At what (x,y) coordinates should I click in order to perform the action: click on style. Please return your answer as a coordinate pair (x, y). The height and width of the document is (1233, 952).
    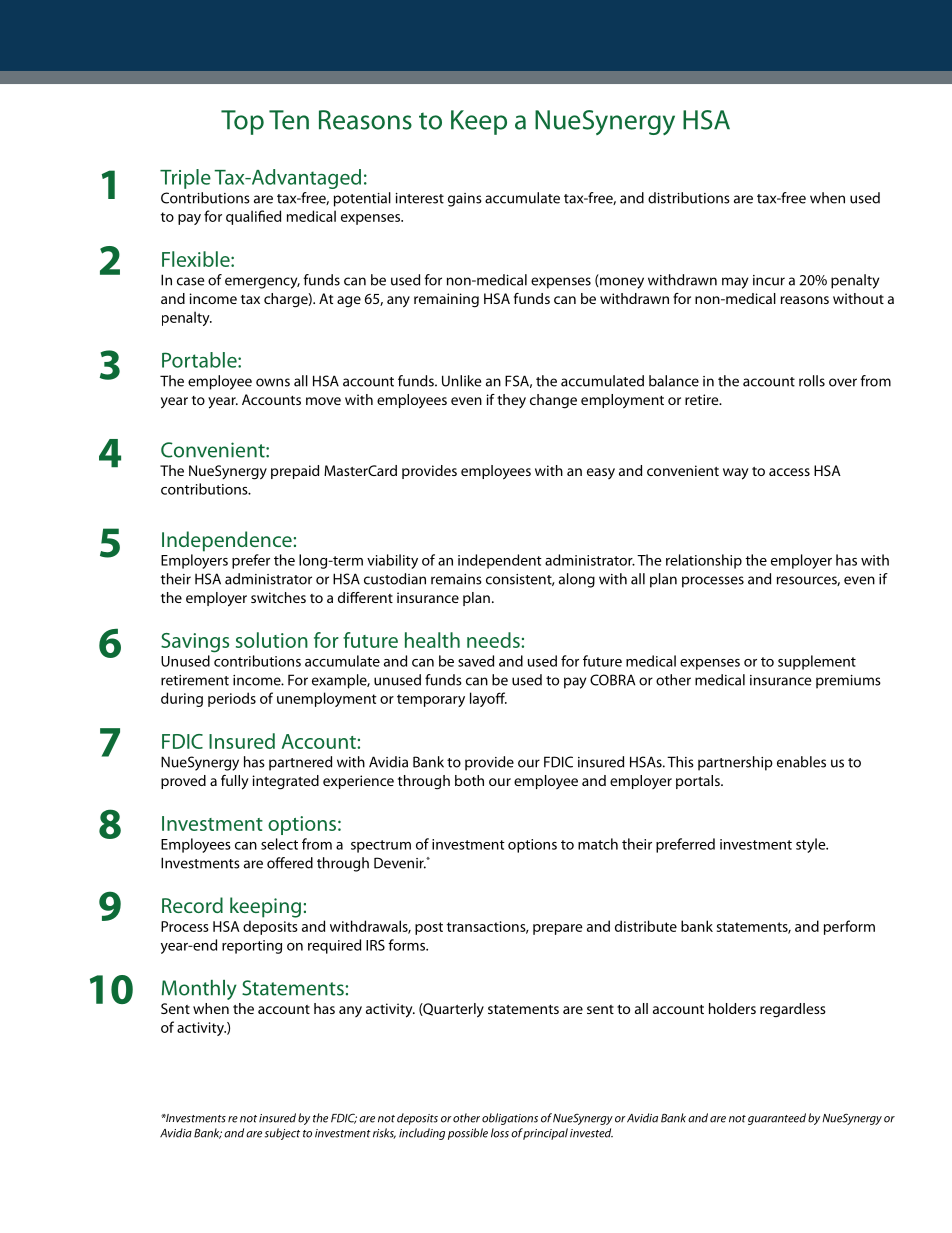
    Looking at the image, I should click on (812, 845).
